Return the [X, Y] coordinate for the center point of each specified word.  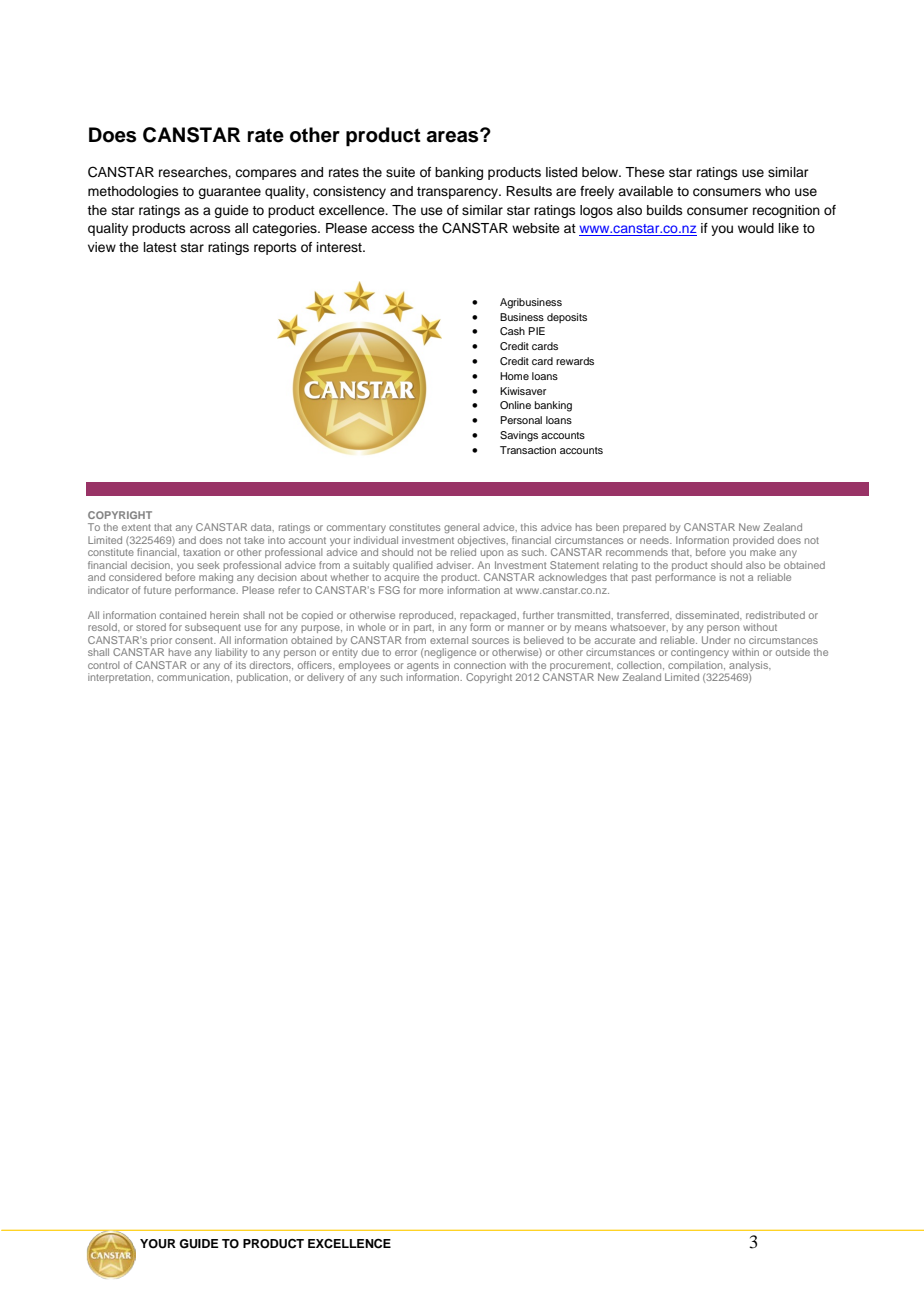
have [180, 652]
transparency [459, 193]
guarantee [229, 193]
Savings [519, 436]
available [645, 191]
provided [753, 541]
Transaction [528, 450]
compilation [696, 666]
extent [136, 527]
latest [160, 247]
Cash [512, 331]
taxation [201, 552]
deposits [567, 318]
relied [463, 552]
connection [480, 665]
